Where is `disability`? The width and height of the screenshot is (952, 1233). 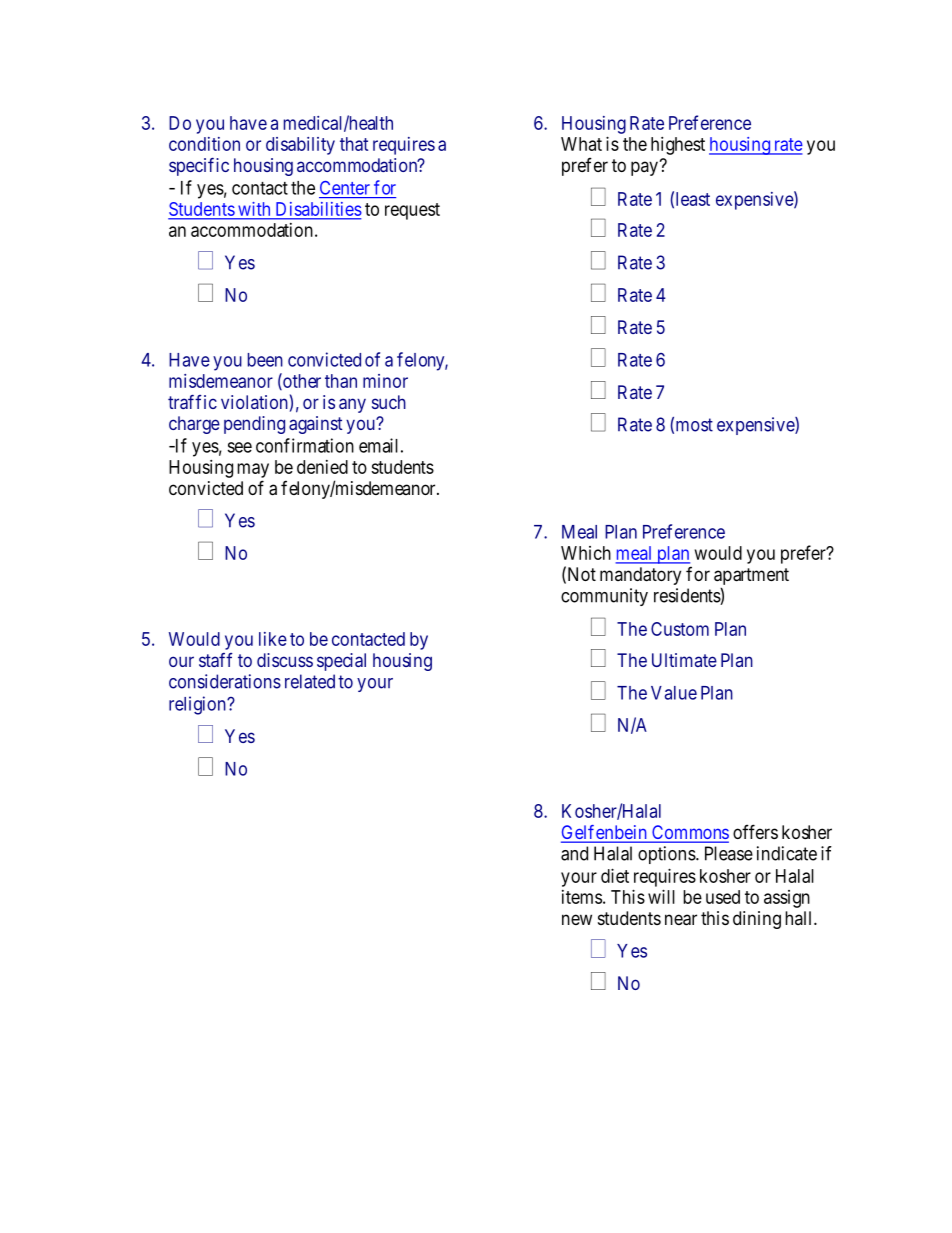 disability is located at coordinates (300, 146).
